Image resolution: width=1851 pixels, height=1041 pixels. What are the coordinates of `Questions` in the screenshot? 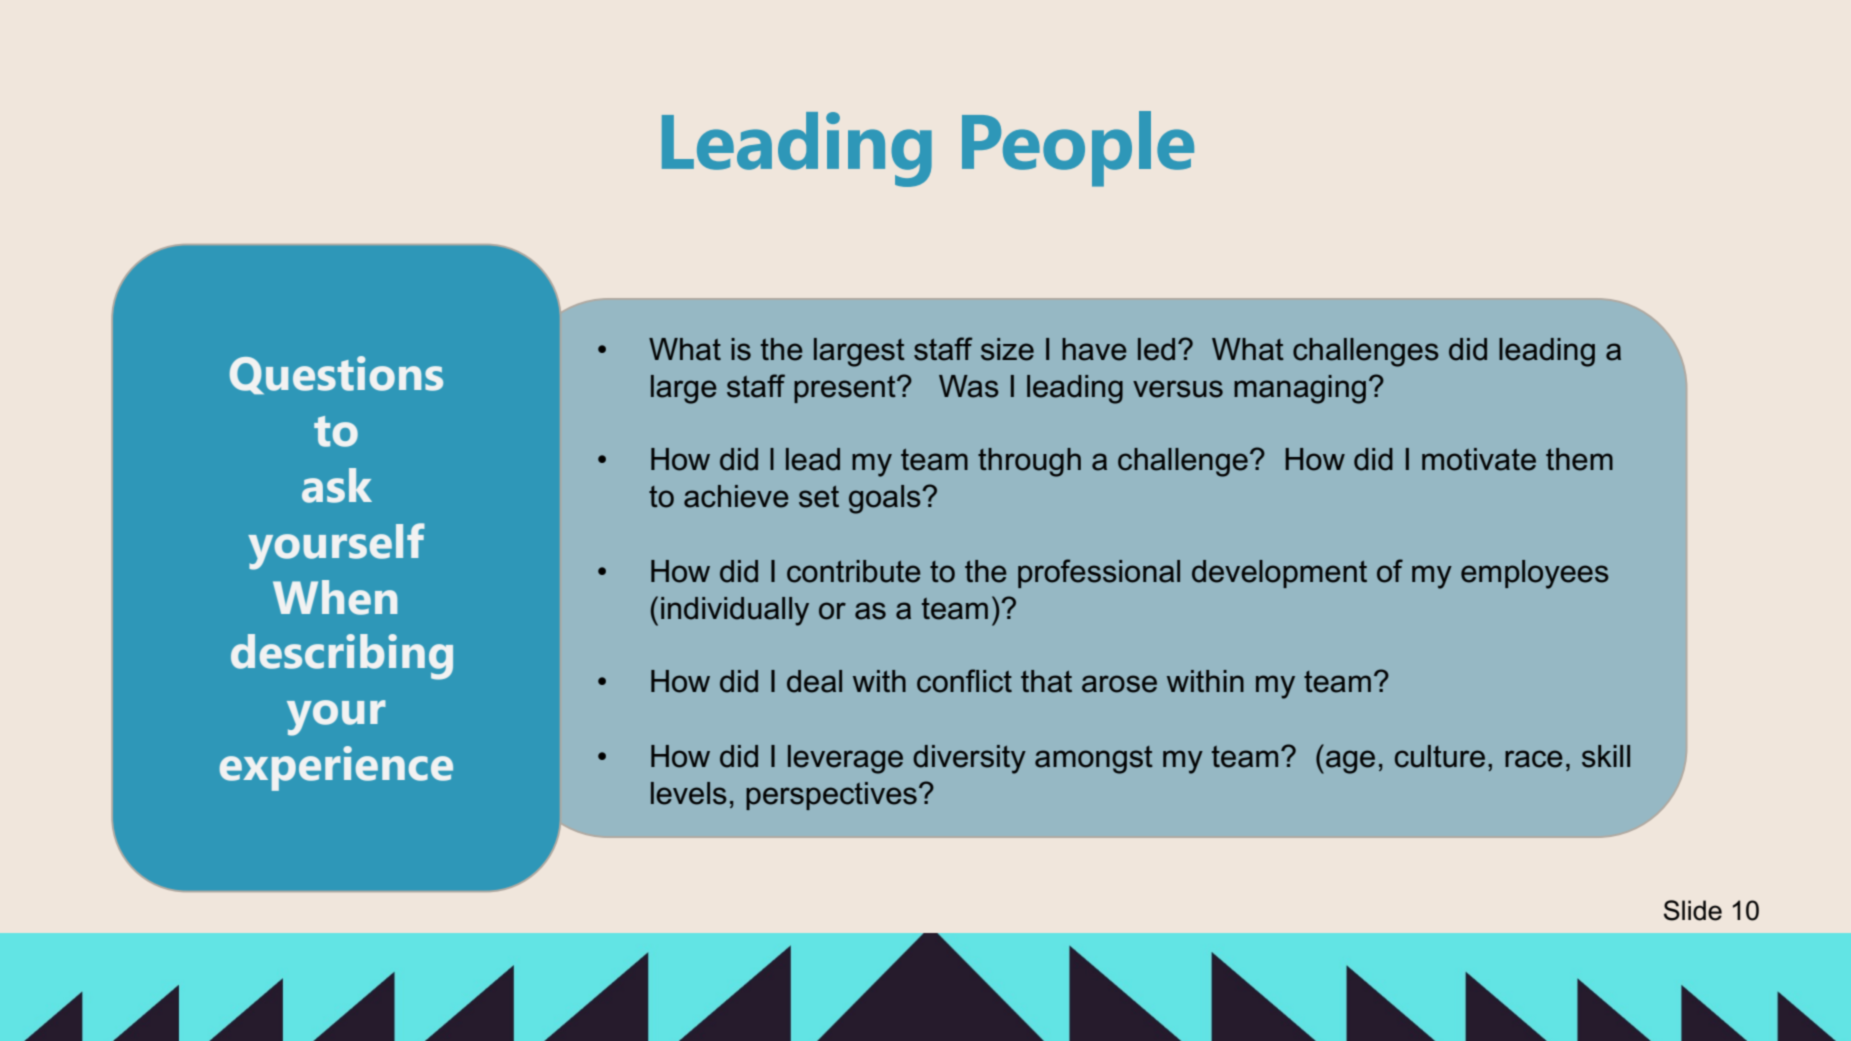 It's located at (336, 375).
